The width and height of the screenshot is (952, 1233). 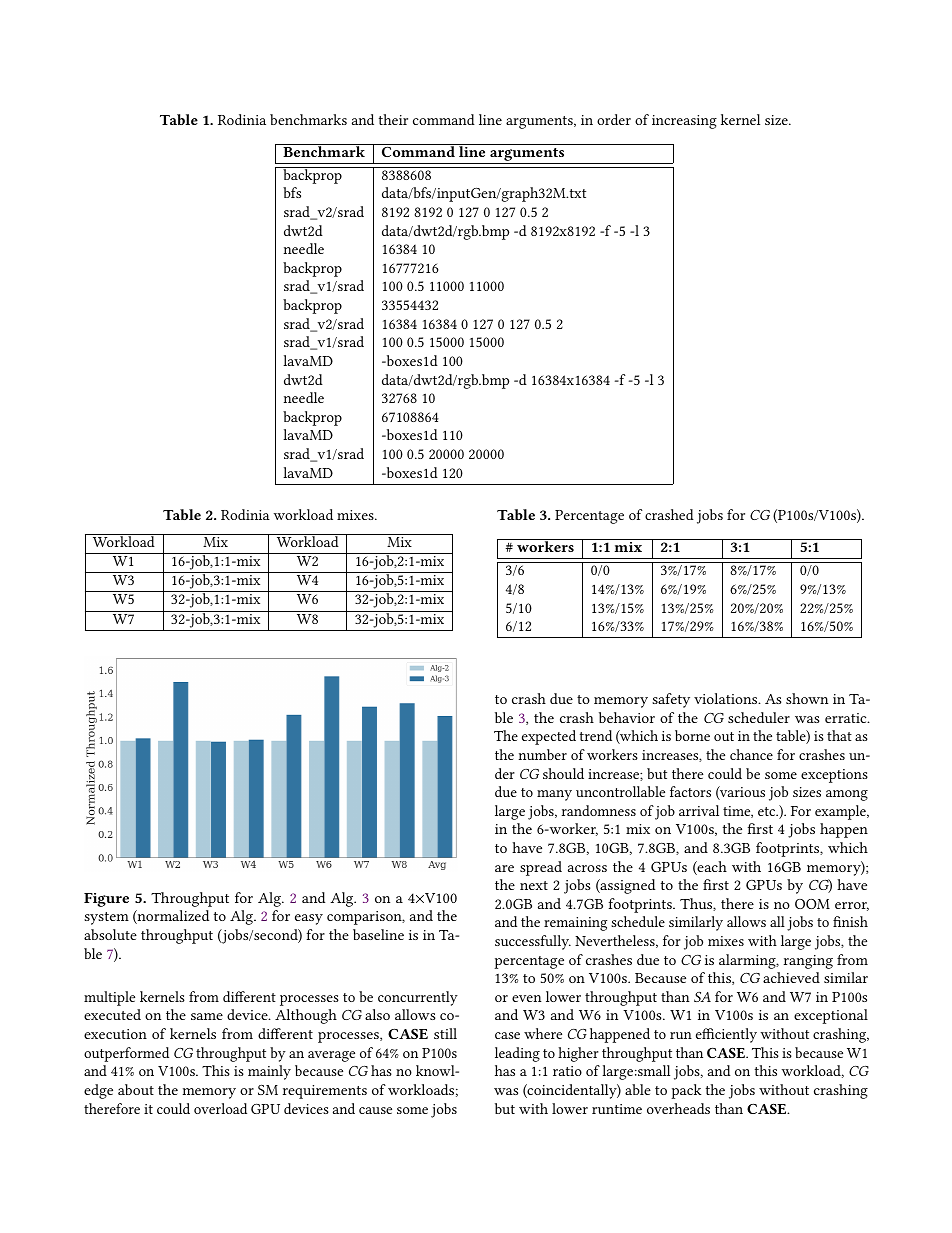 What do you see at coordinates (727, 698) in the screenshot?
I see `violations` at bounding box center [727, 698].
